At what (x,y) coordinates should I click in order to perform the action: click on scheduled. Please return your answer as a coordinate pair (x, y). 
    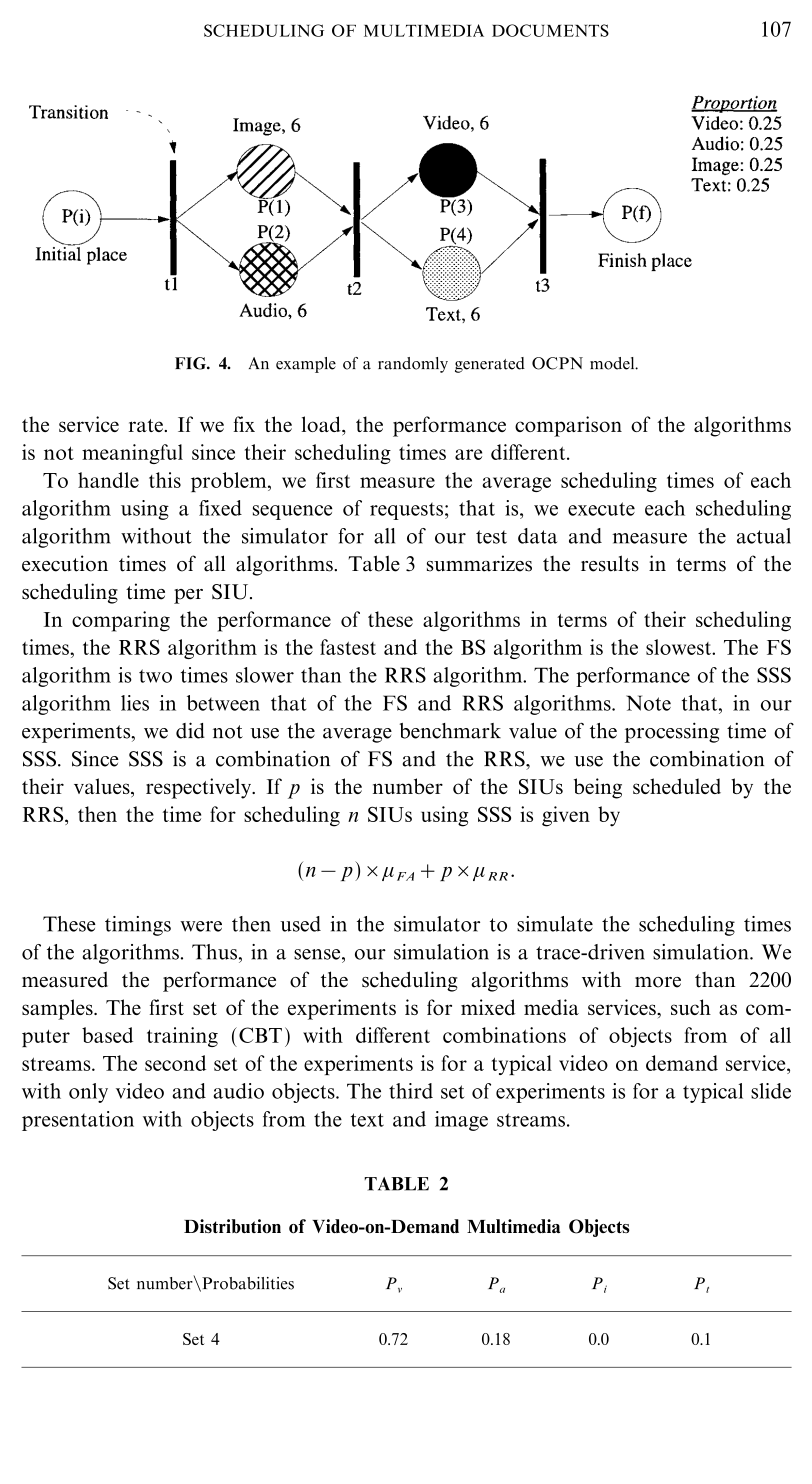
    Looking at the image, I should click on (677, 786).
